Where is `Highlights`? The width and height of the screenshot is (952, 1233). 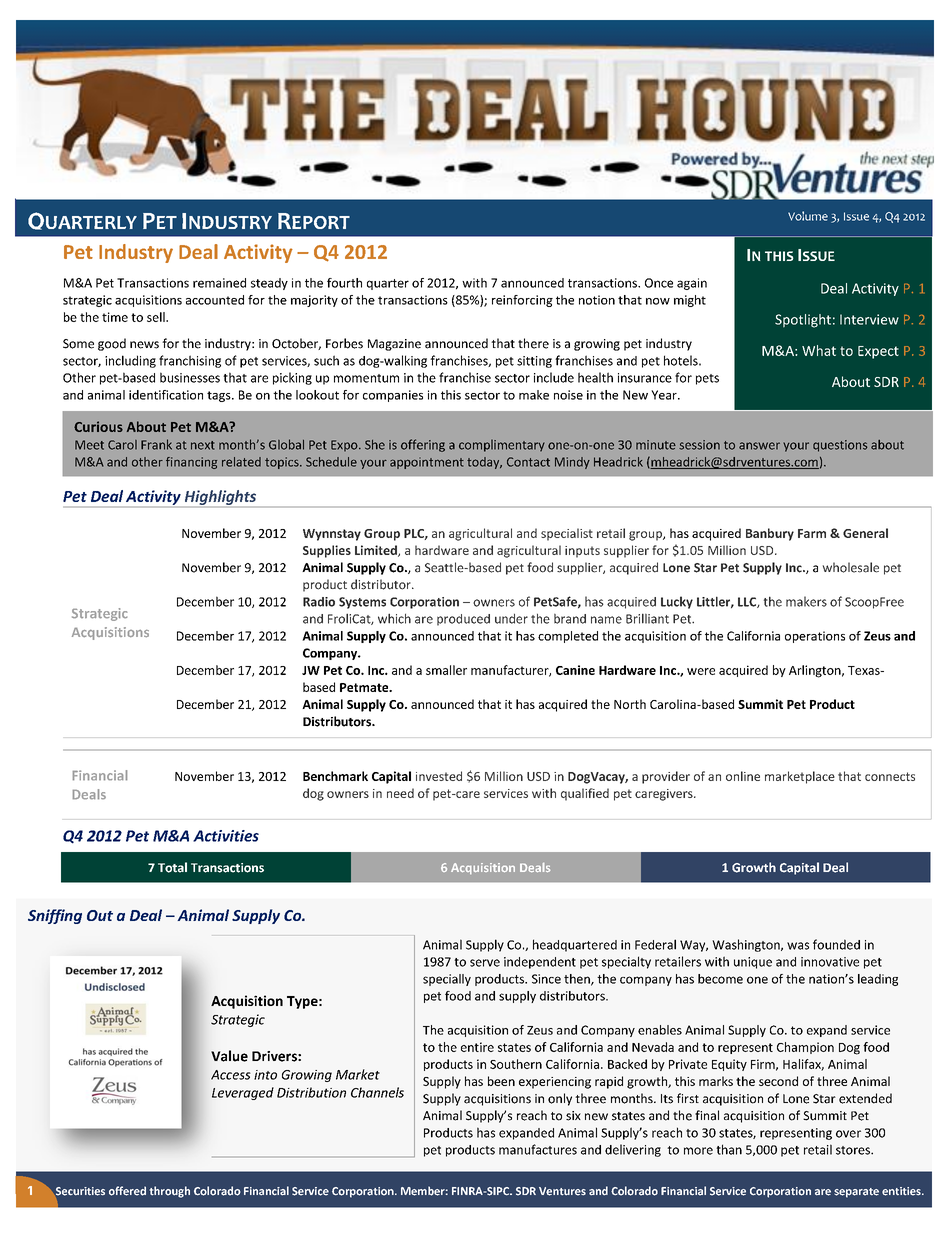 Highlights is located at coordinates (220, 498).
